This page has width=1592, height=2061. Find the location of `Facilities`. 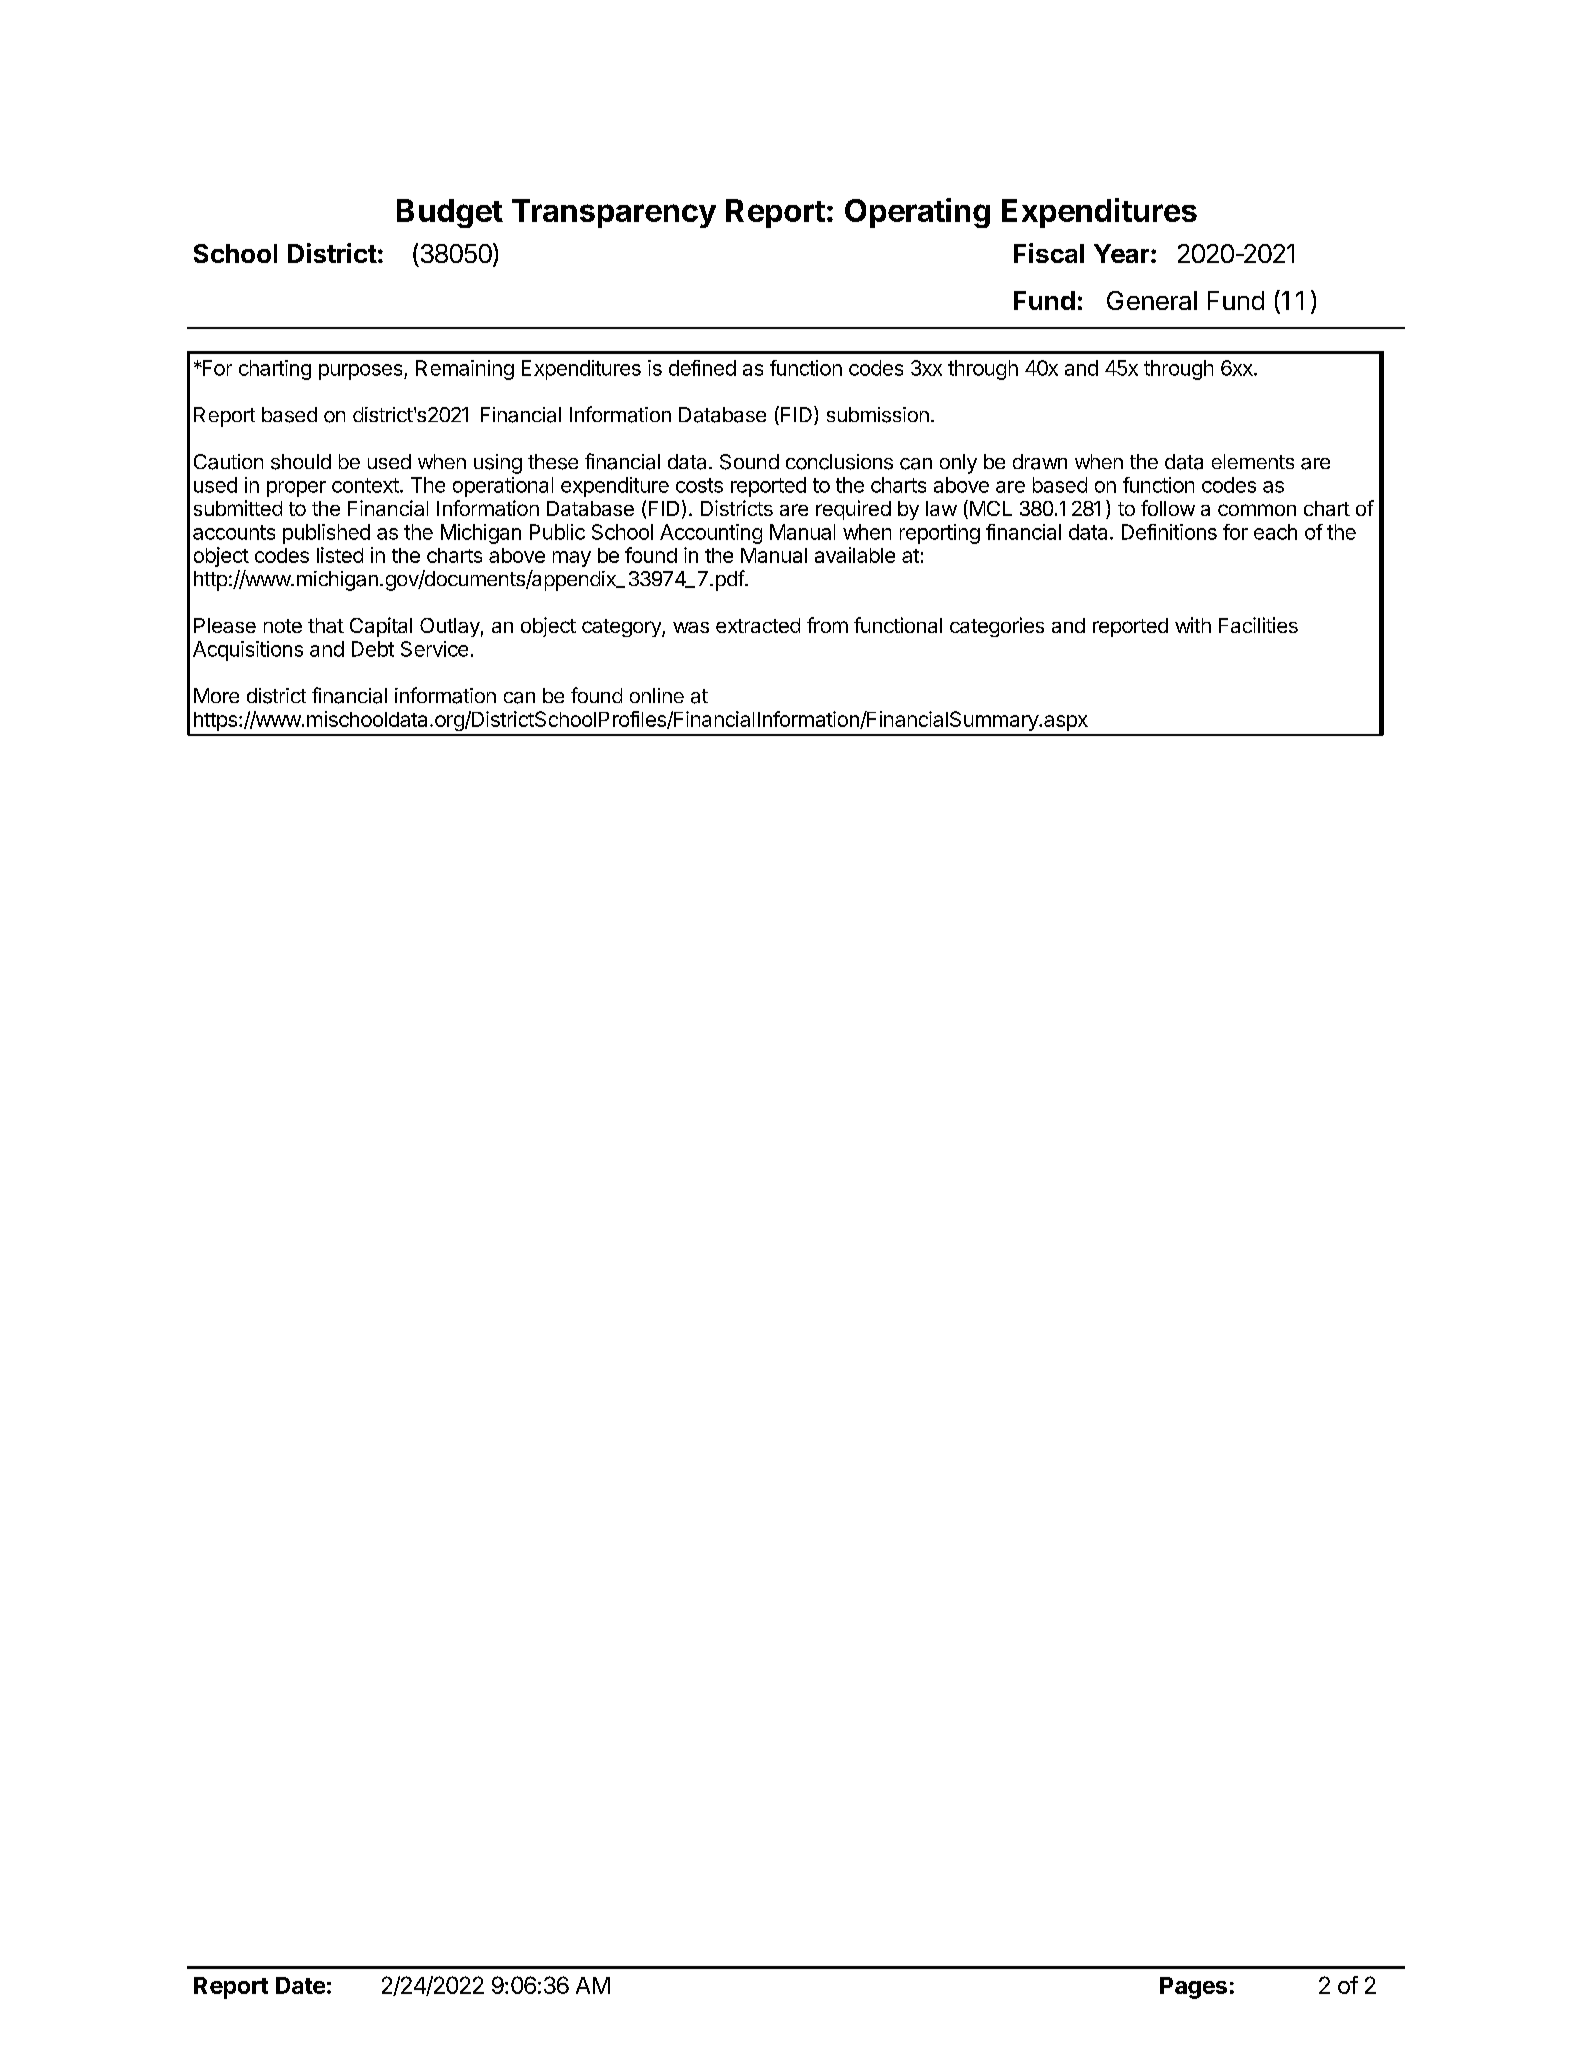

Facilities is located at coordinates (1258, 625).
